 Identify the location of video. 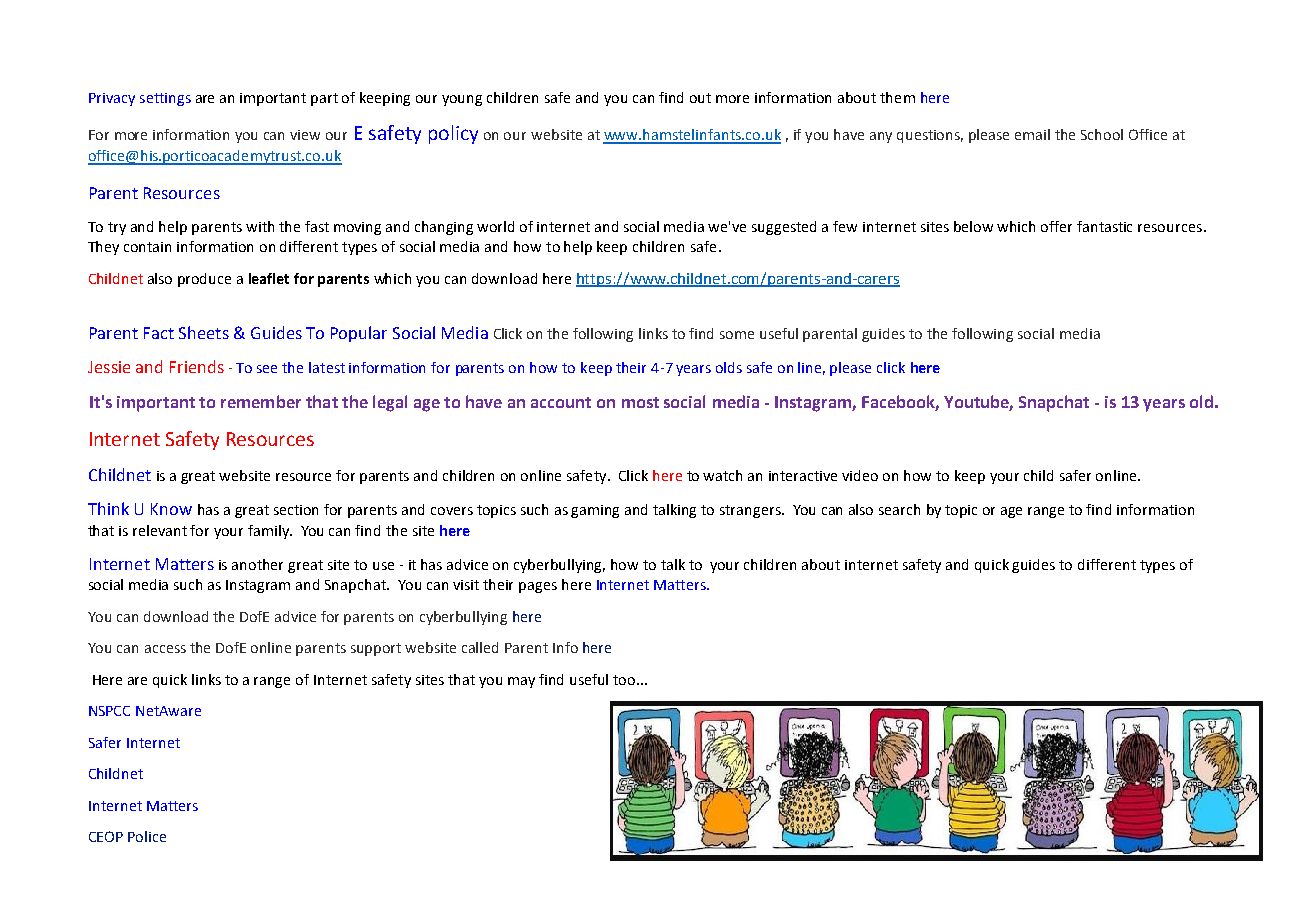
(860, 475).
